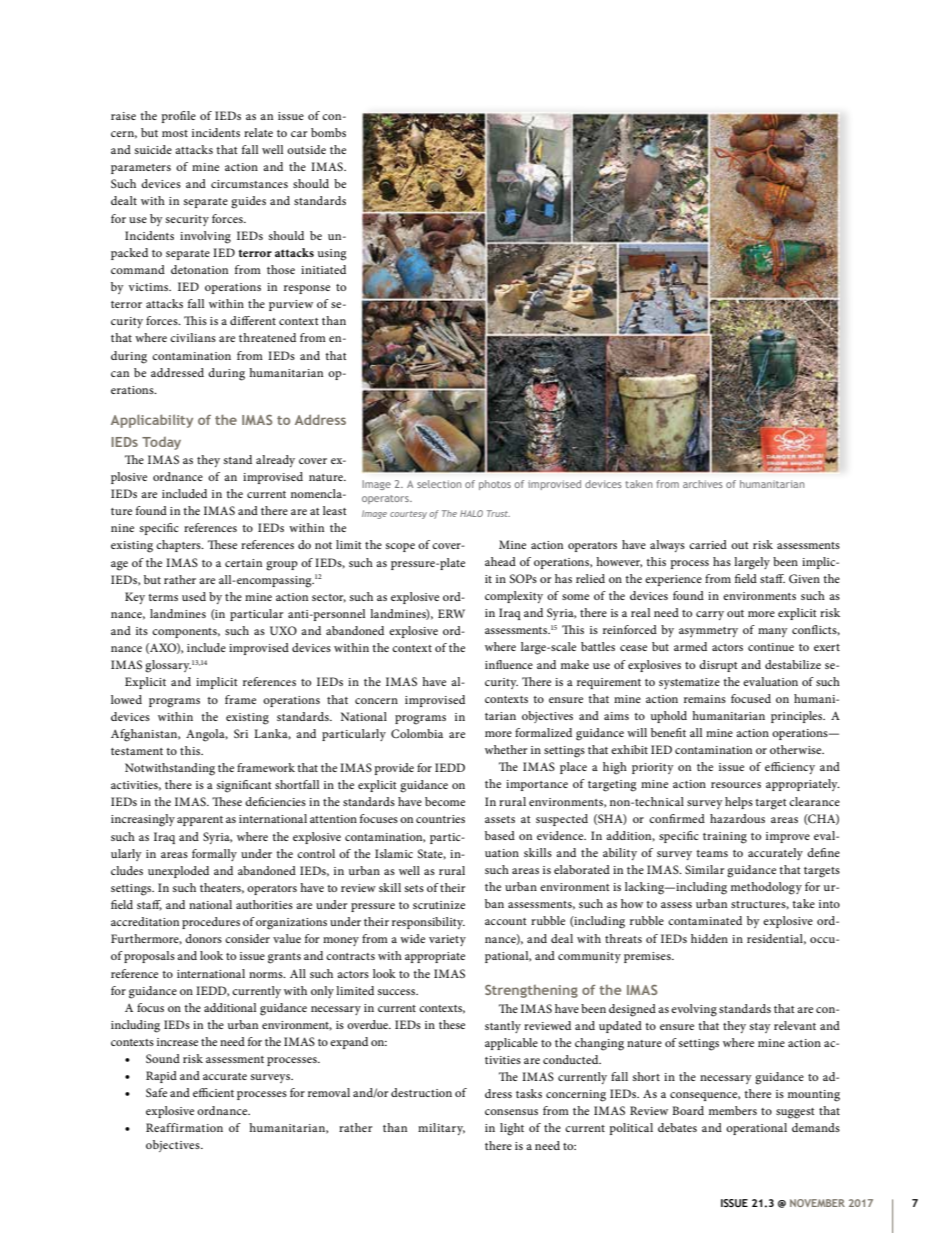 This document has height=1233, width=952. What do you see at coordinates (509, 664) in the document?
I see `influence` at bounding box center [509, 664].
